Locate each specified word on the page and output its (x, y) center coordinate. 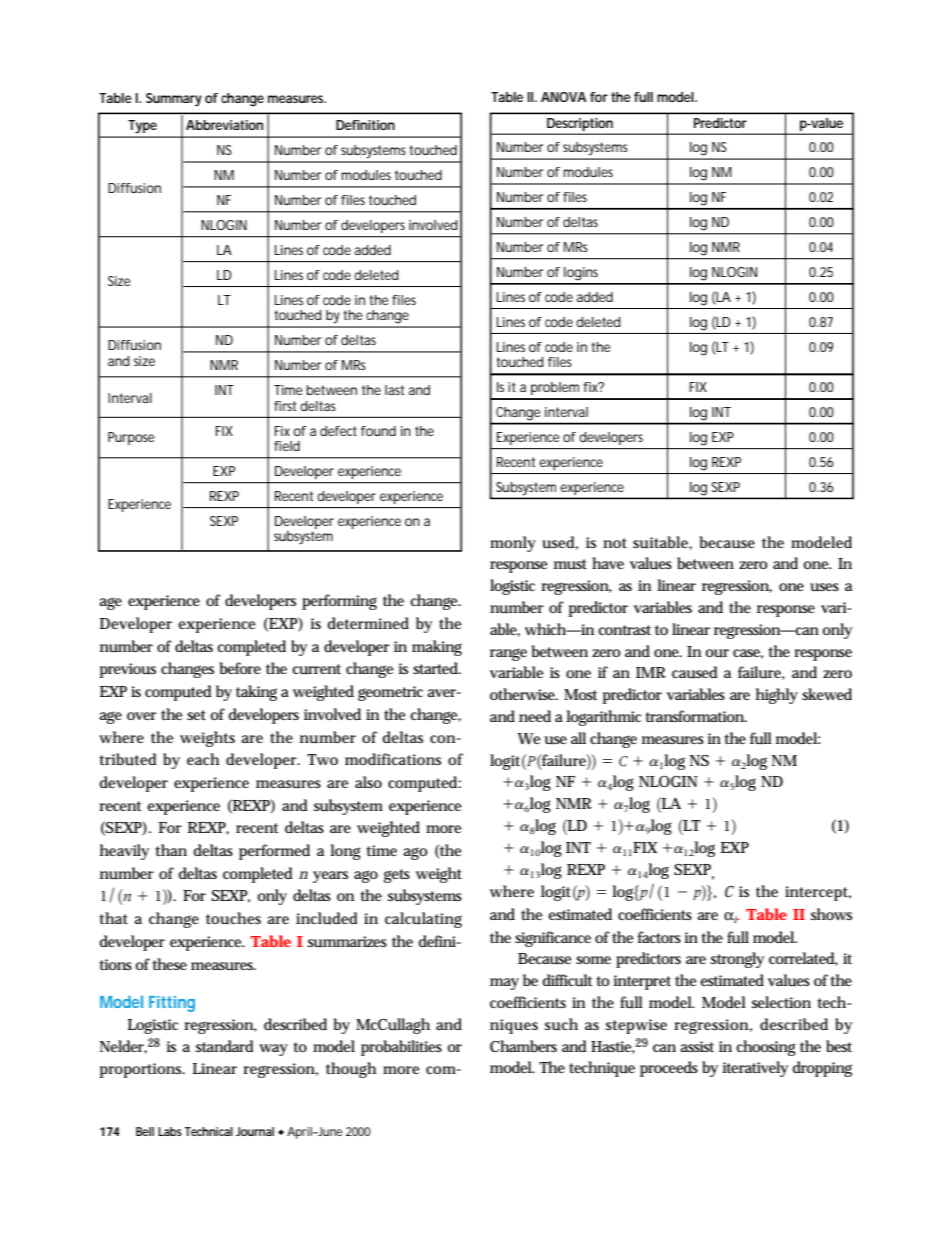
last (394, 390)
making (437, 648)
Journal (255, 1131)
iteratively (755, 1069)
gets (397, 876)
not (615, 543)
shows (831, 914)
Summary (174, 100)
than (171, 850)
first (287, 406)
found (378, 431)
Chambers (523, 1046)
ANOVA (563, 97)
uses (824, 587)
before (240, 668)
